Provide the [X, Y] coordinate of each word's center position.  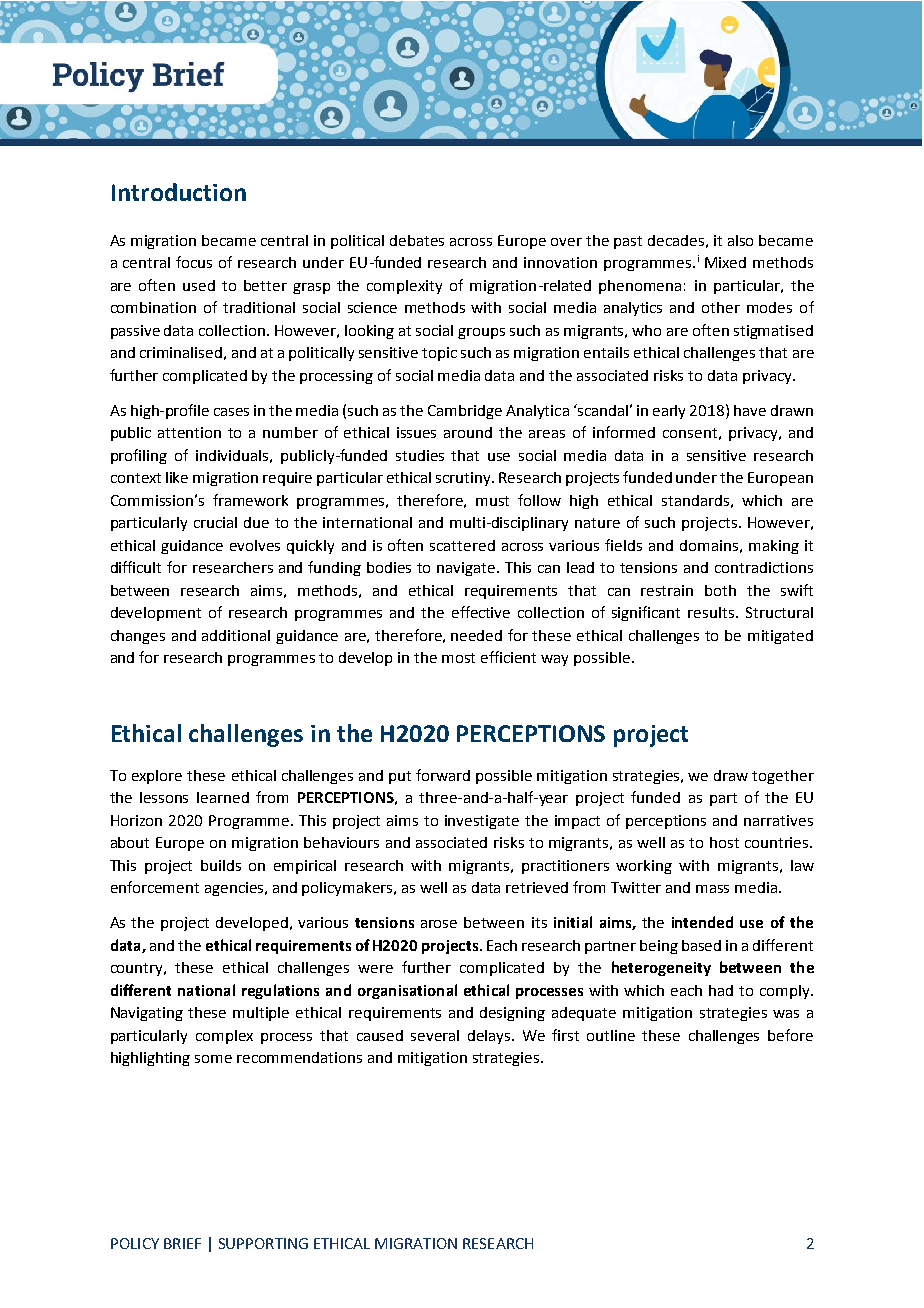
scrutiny [464, 479]
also [740, 240]
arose [439, 924]
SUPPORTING [263, 1243]
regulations [280, 991]
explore [157, 777]
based [701, 945]
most [458, 658]
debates [417, 240]
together [783, 777]
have [750, 410]
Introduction [179, 192]
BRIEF [182, 1243]
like [177, 477]
